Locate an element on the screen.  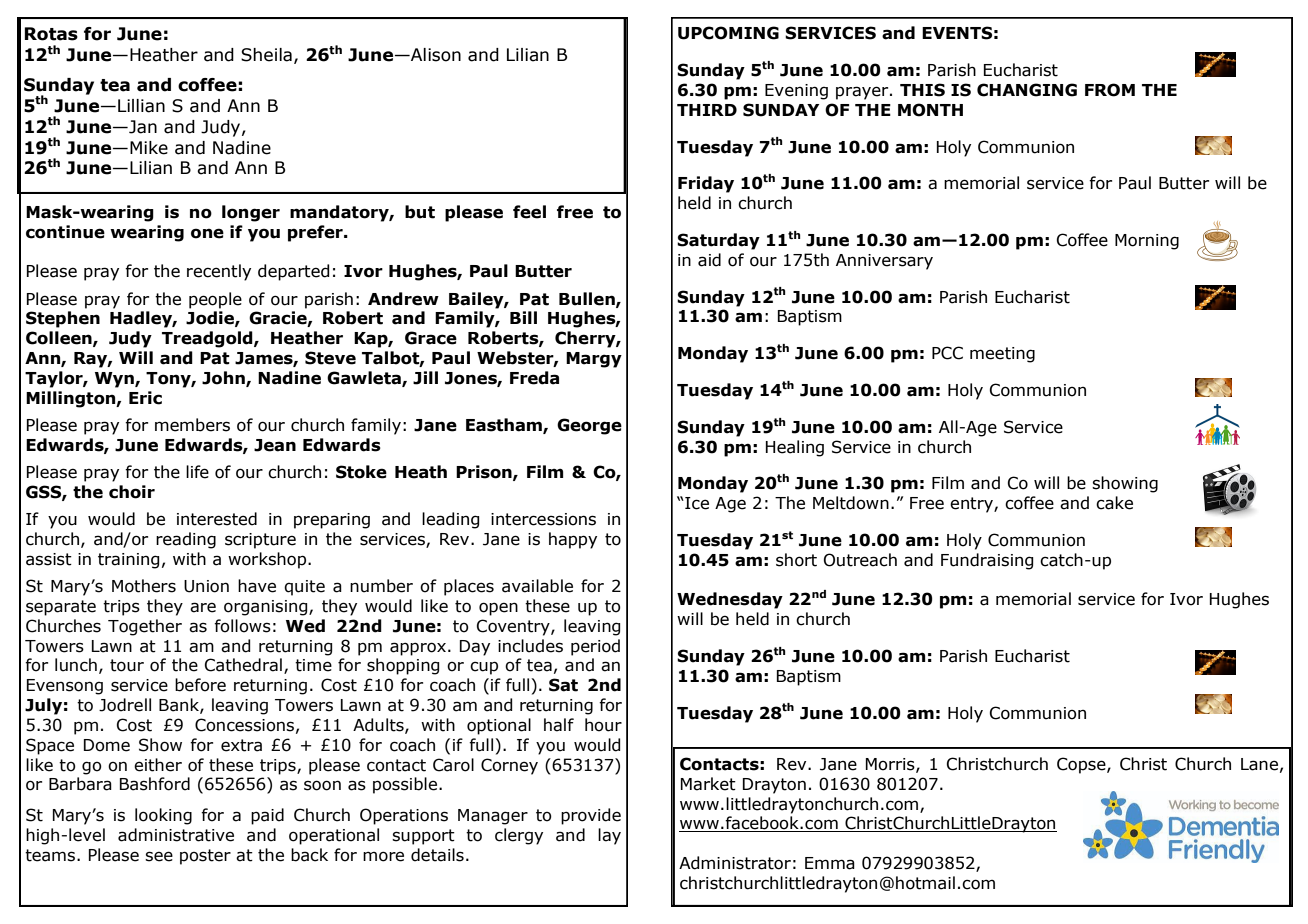
lay is located at coordinates (609, 836).
